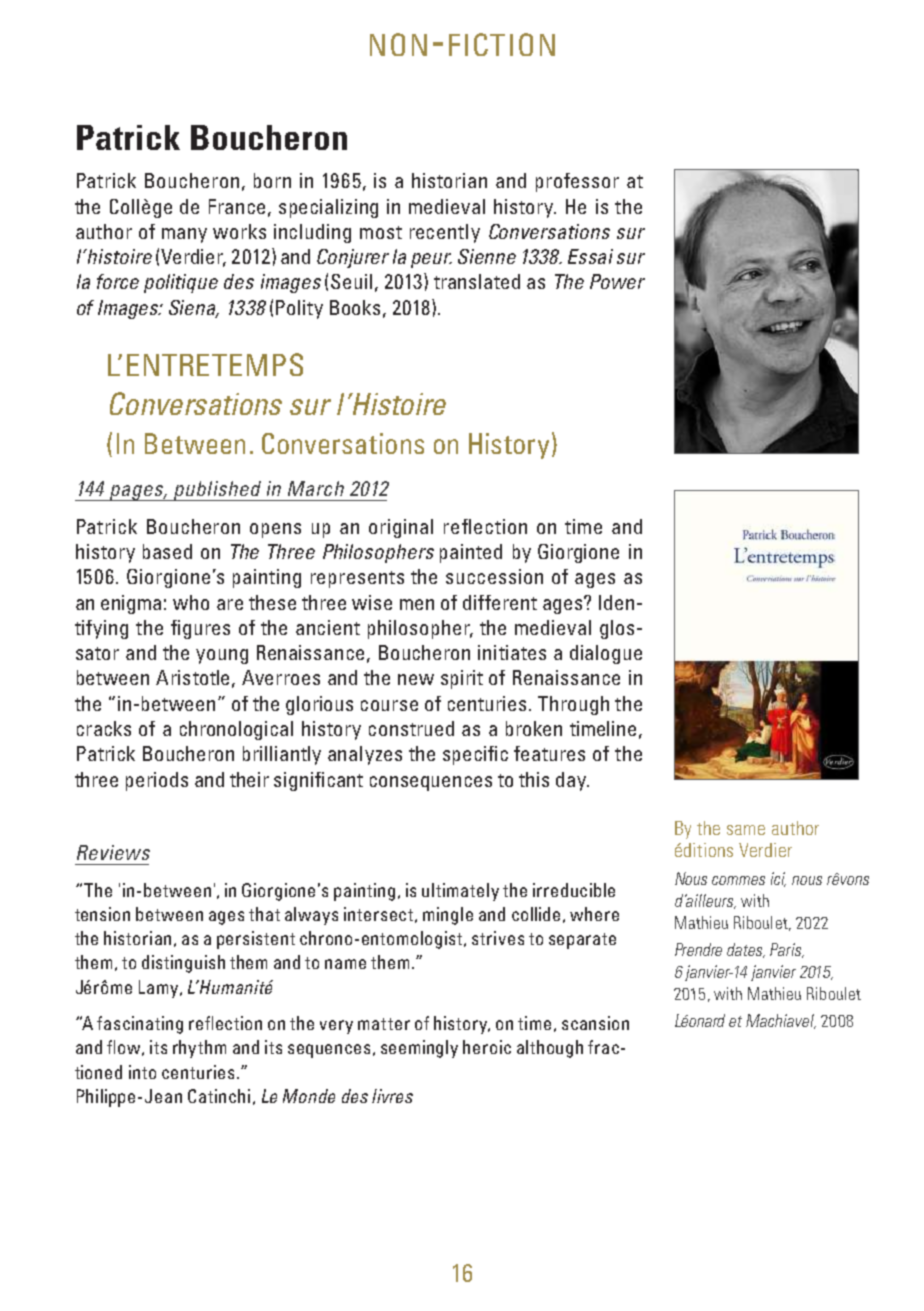 Image resolution: width=924 pixels, height=1311 pixels. What do you see at coordinates (475, 755) in the document?
I see `specific` at bounding box center [475, 755].
